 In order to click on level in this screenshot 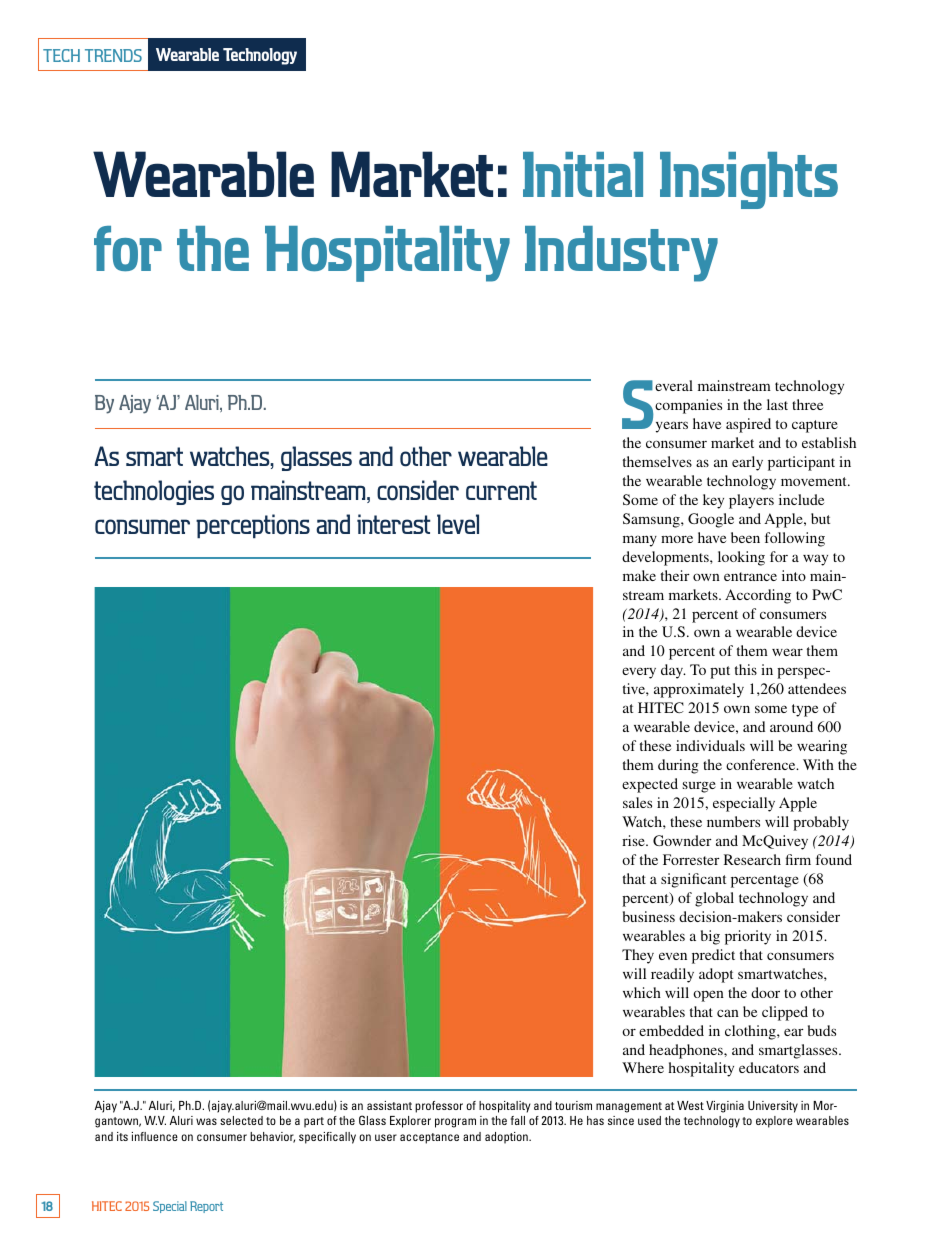, I will do `click(458, 524)`.
